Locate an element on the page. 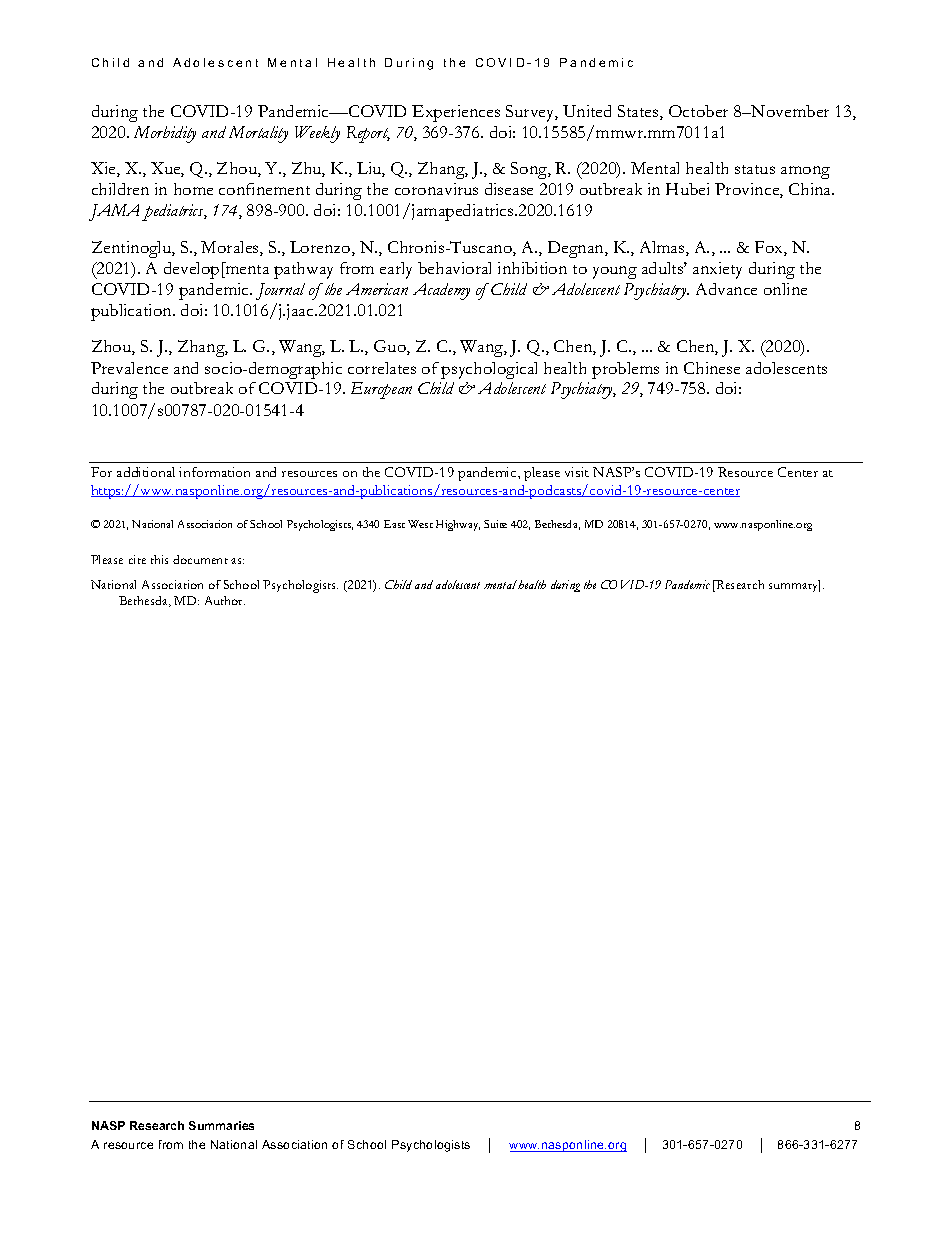  Prevalence is located at coordinates (129, 368).
